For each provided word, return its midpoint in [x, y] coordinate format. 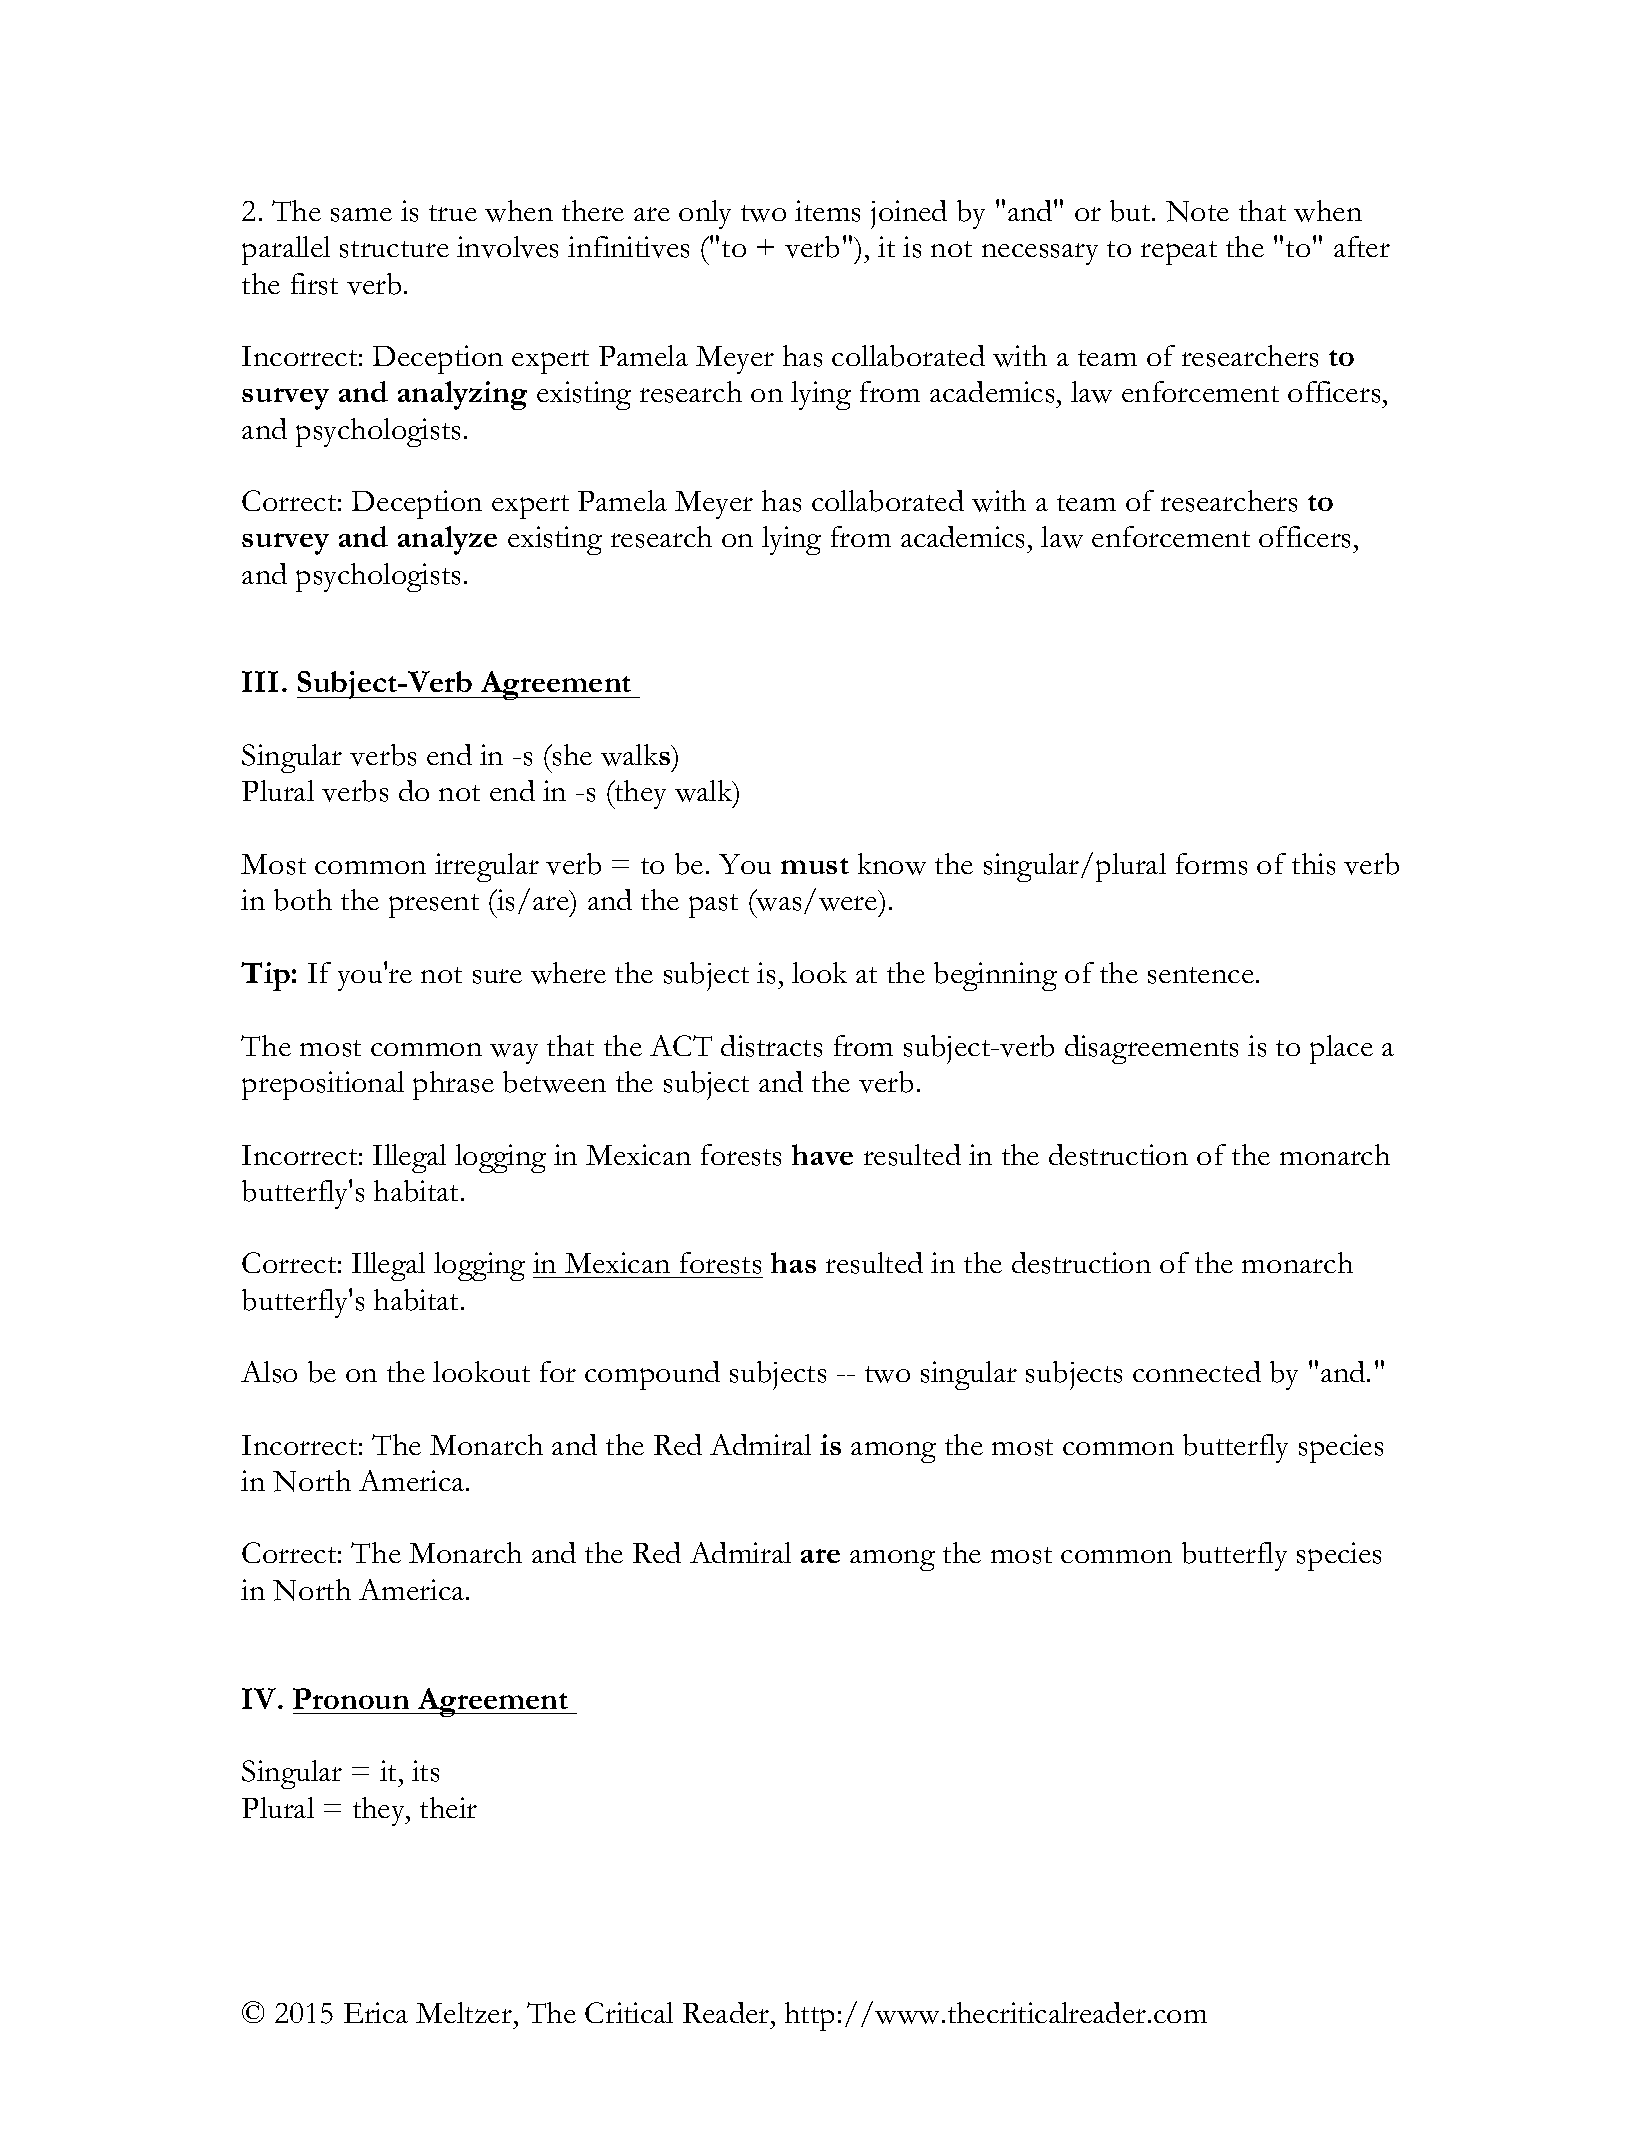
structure [394, 249]
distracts [771, 1046]
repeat [1179, 253]
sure [497, 976]
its [425, 1771]
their [448, 1807]
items [827, 211]
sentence [1201, 975]
